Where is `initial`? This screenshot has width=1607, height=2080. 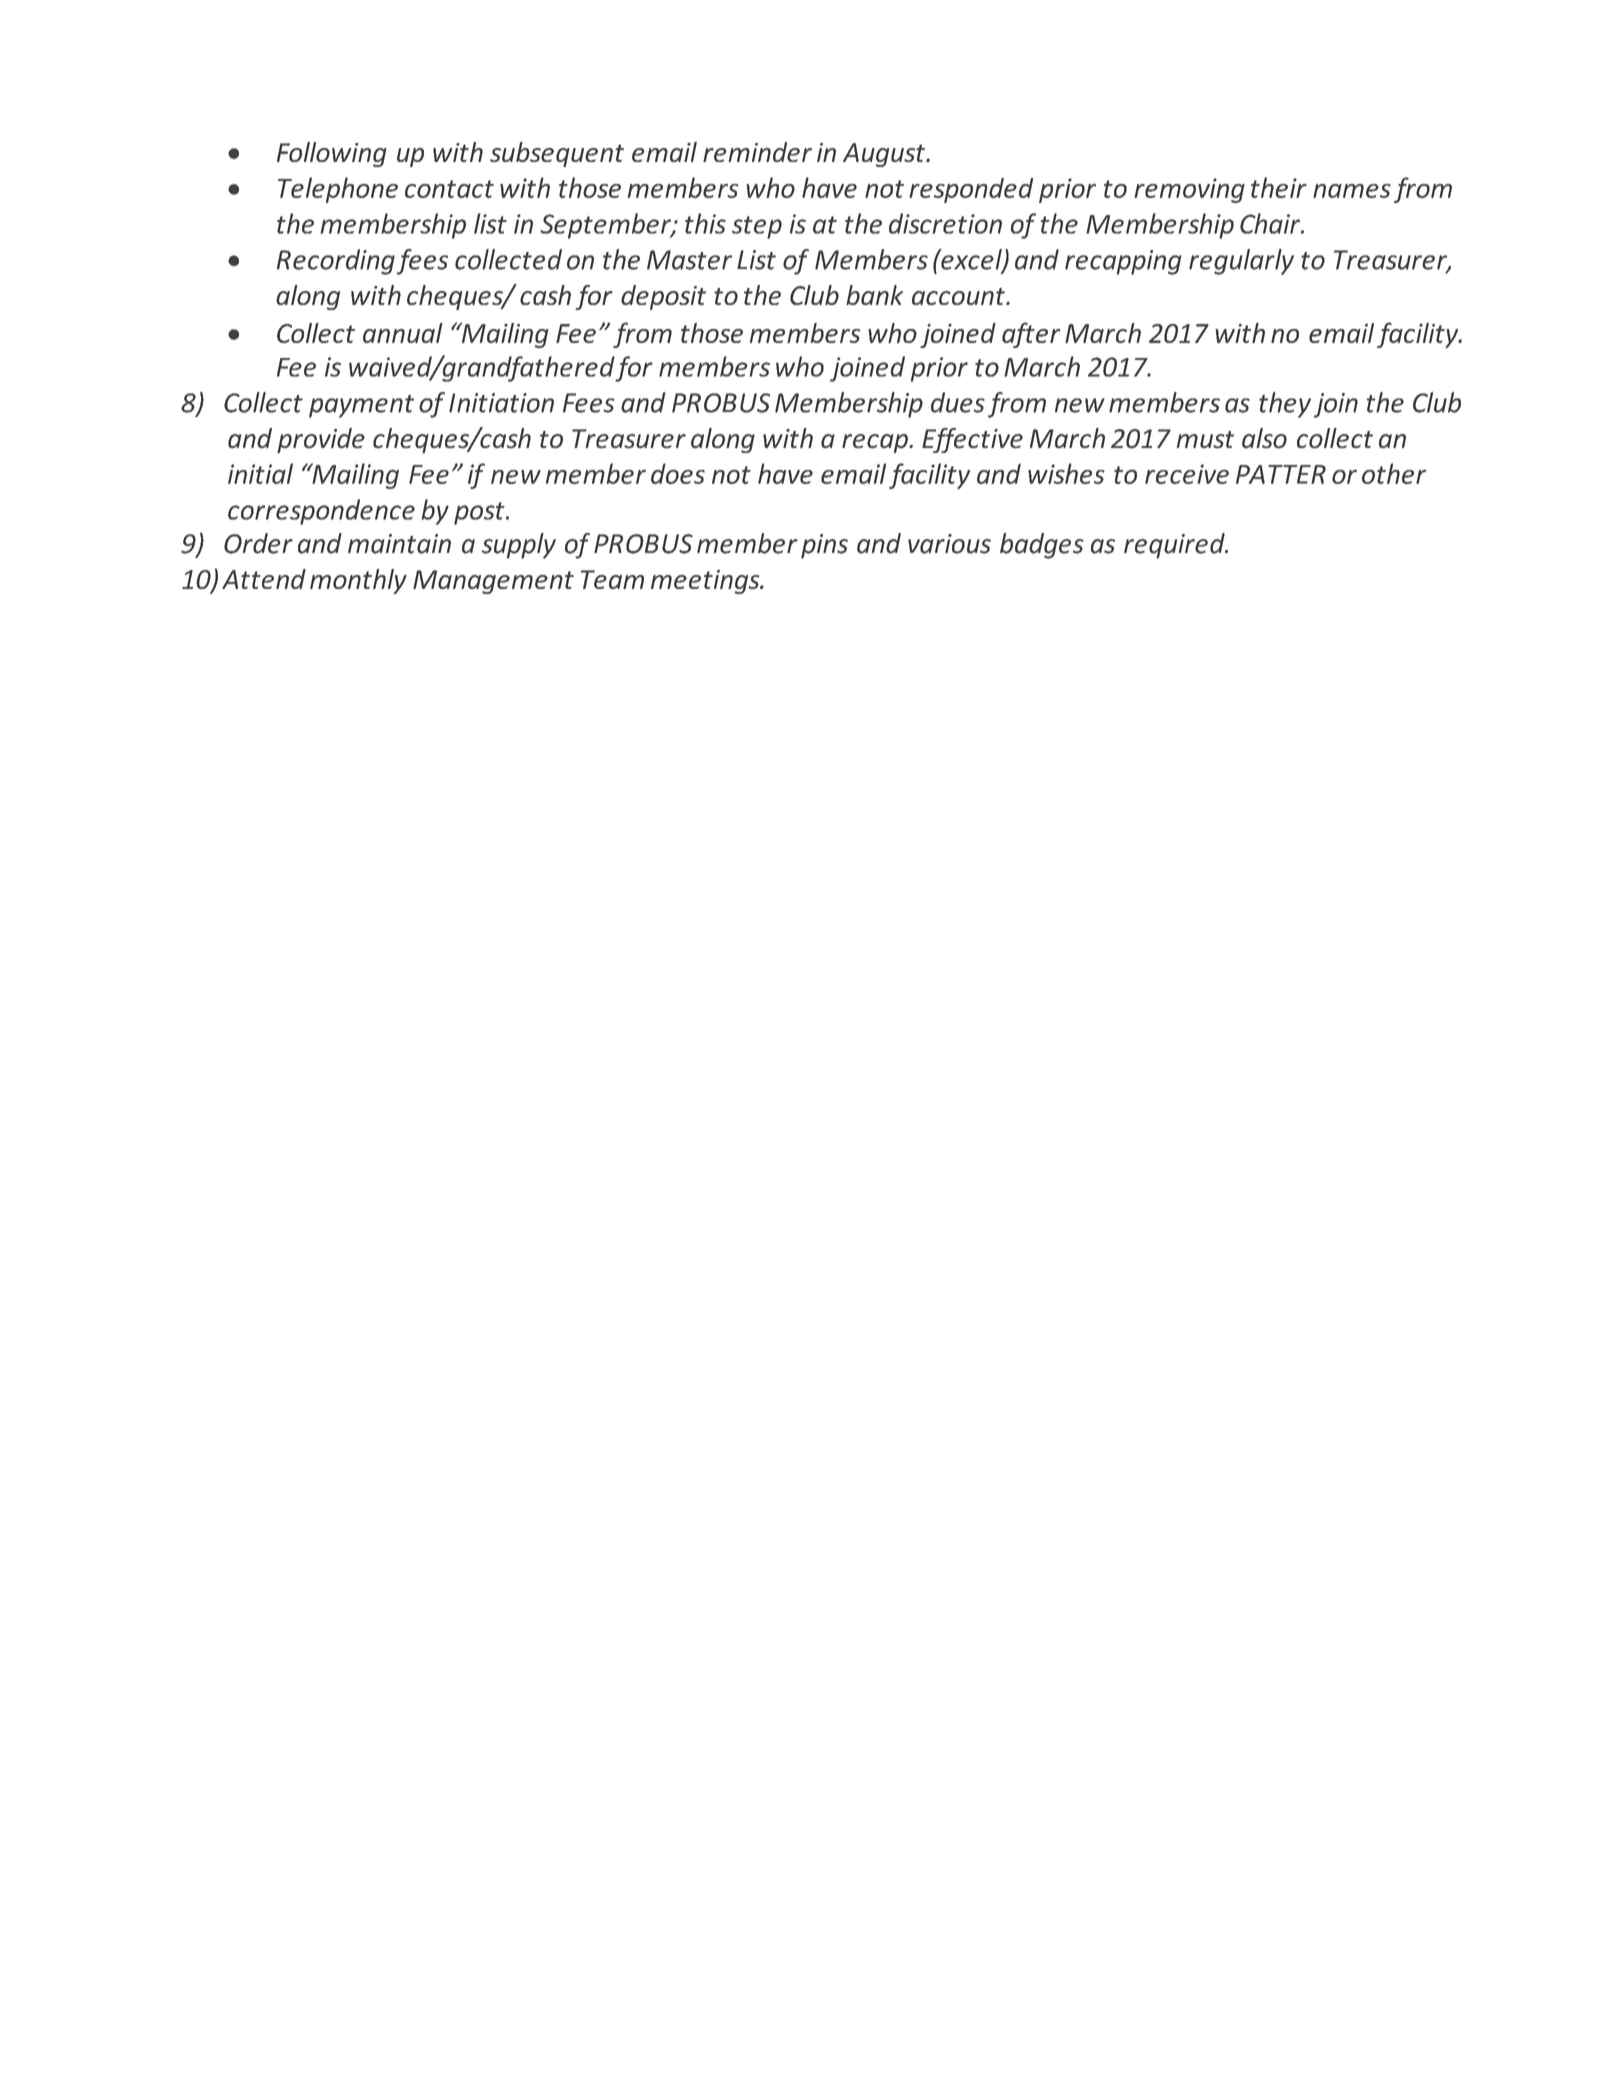
initial is located at coordinates (260, 473).
